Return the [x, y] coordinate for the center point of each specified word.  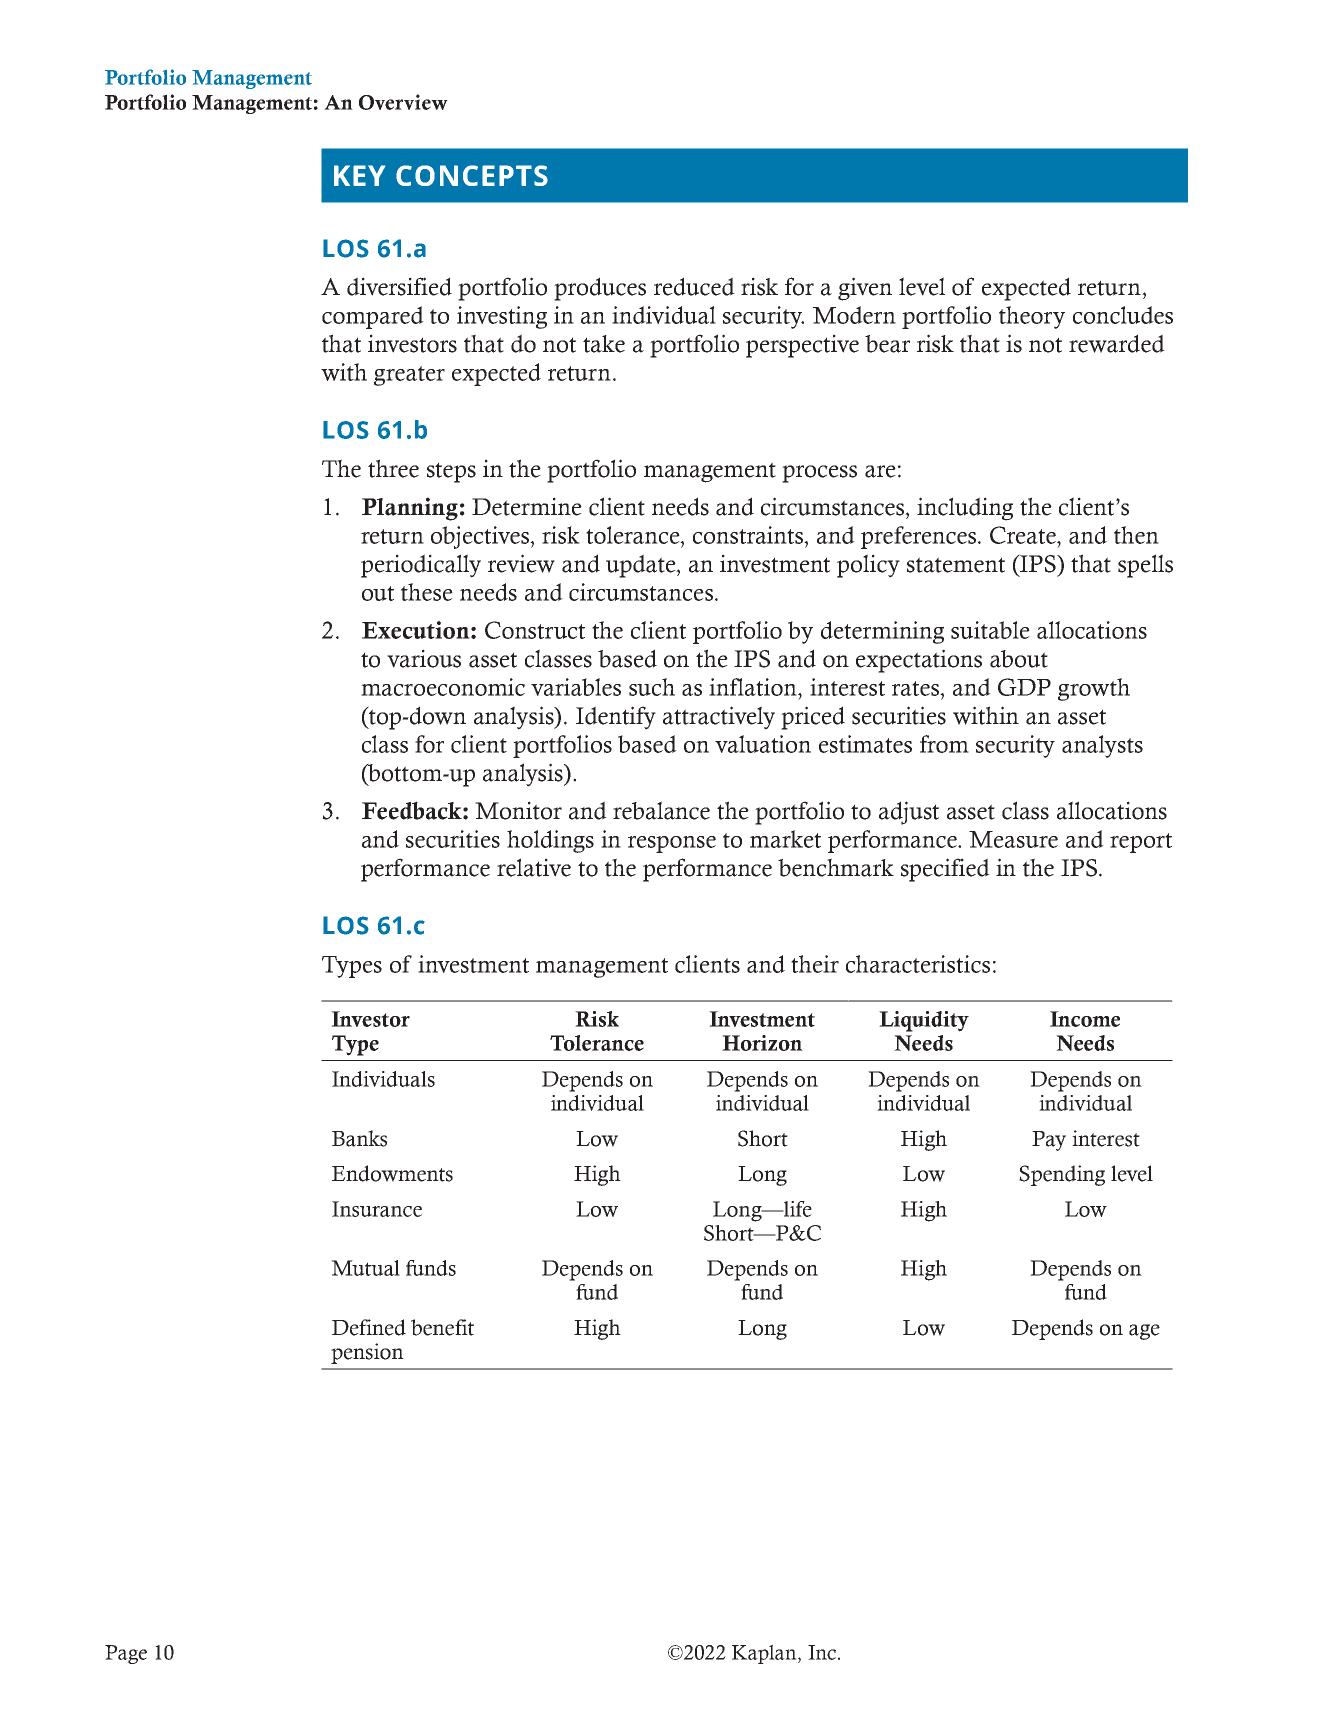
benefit [442, 1327]
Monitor [518, 810]
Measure [1013, 839]
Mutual [365, 1268]
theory [1032, 317]
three [393, 468]
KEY [359, 175]
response [672, 844]
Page [126, 1654]
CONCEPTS [472, 175]
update [642, 566]
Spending [1062, 1175]
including [965, 509]
